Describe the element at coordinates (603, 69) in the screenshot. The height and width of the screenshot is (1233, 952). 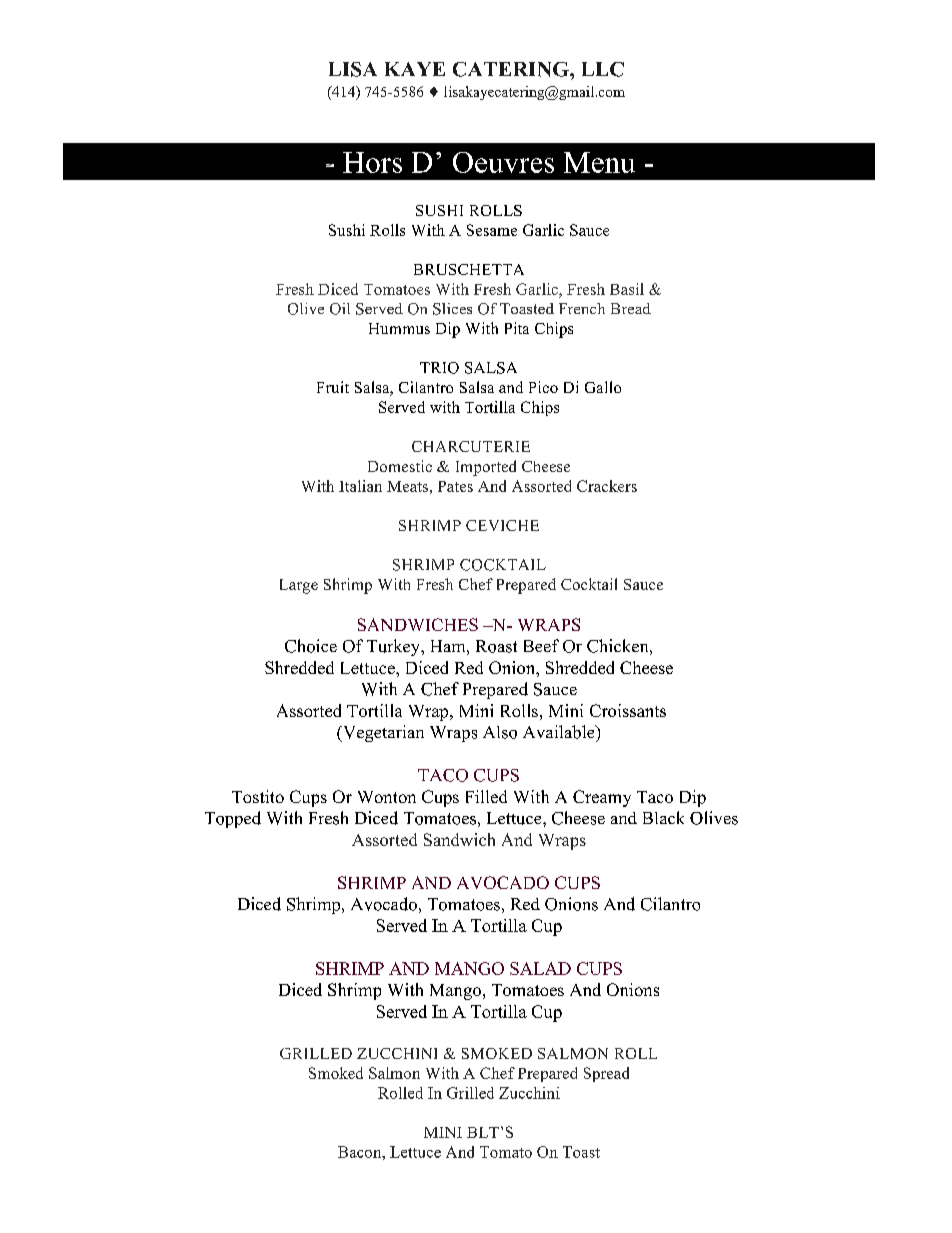
I see `LLC` at that location.
